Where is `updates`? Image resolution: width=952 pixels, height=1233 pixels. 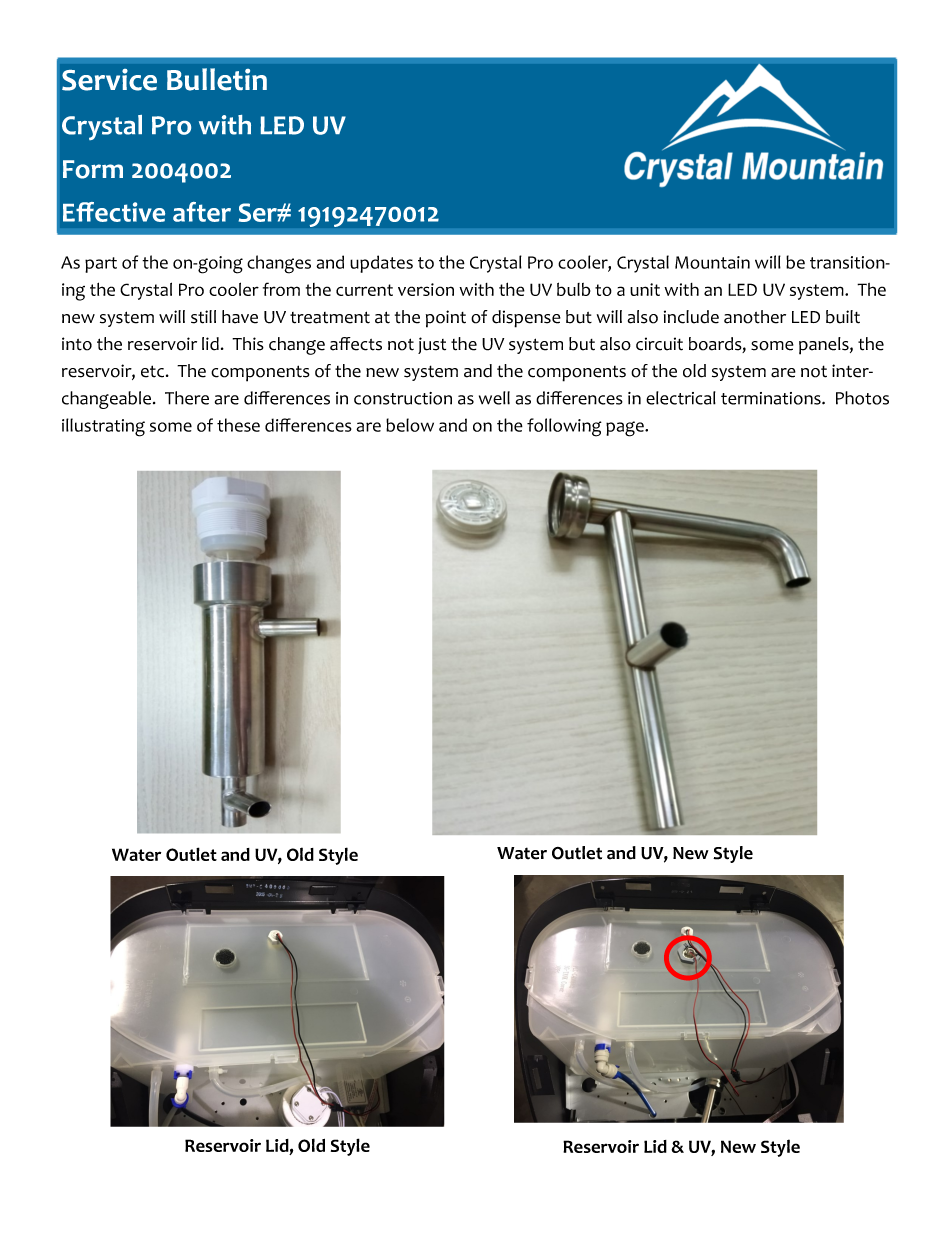
updates is located at coordinates (381, 264).
